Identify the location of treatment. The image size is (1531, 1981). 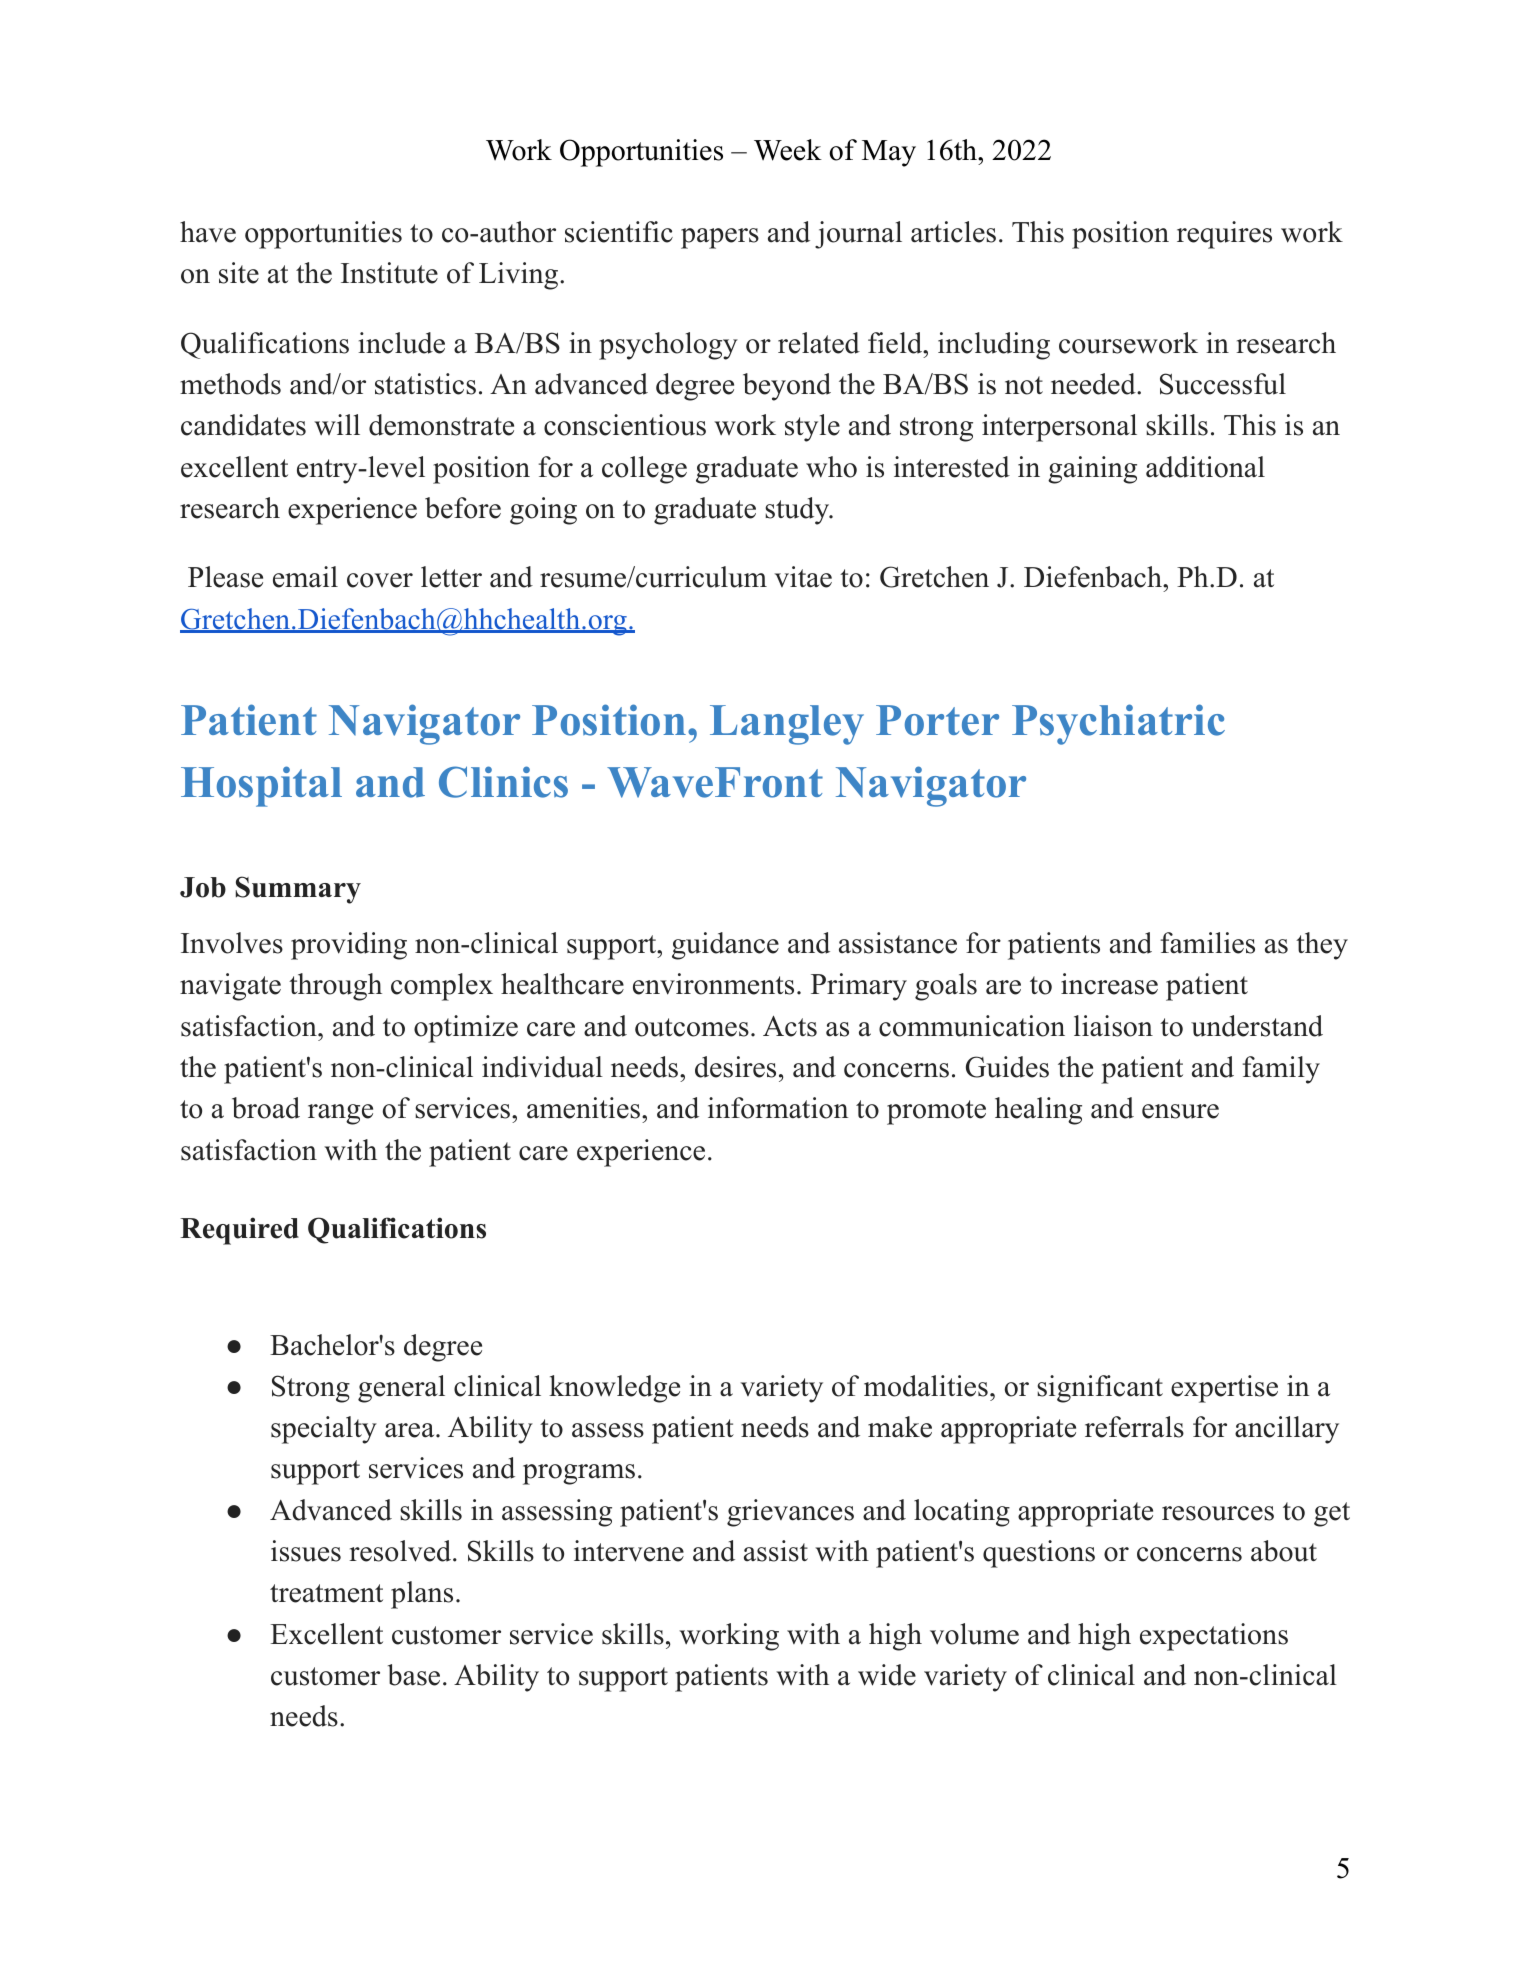
(326, 1593).
